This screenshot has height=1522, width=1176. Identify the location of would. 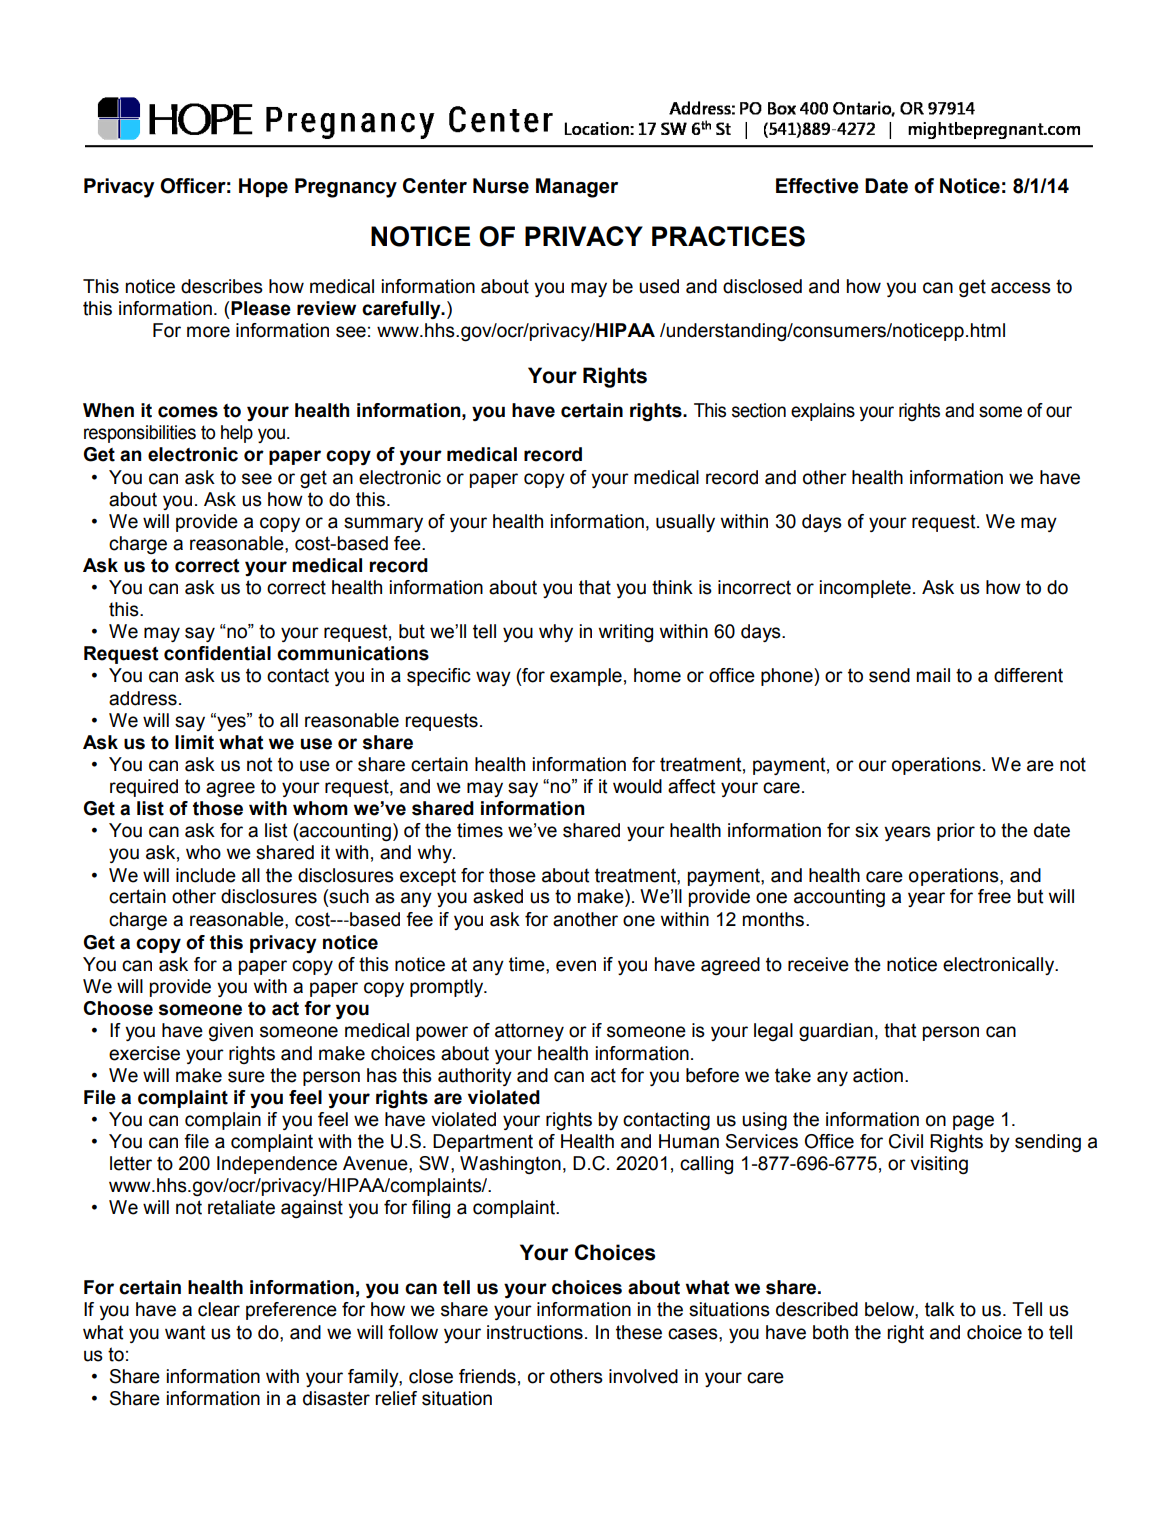
(637, 786).
